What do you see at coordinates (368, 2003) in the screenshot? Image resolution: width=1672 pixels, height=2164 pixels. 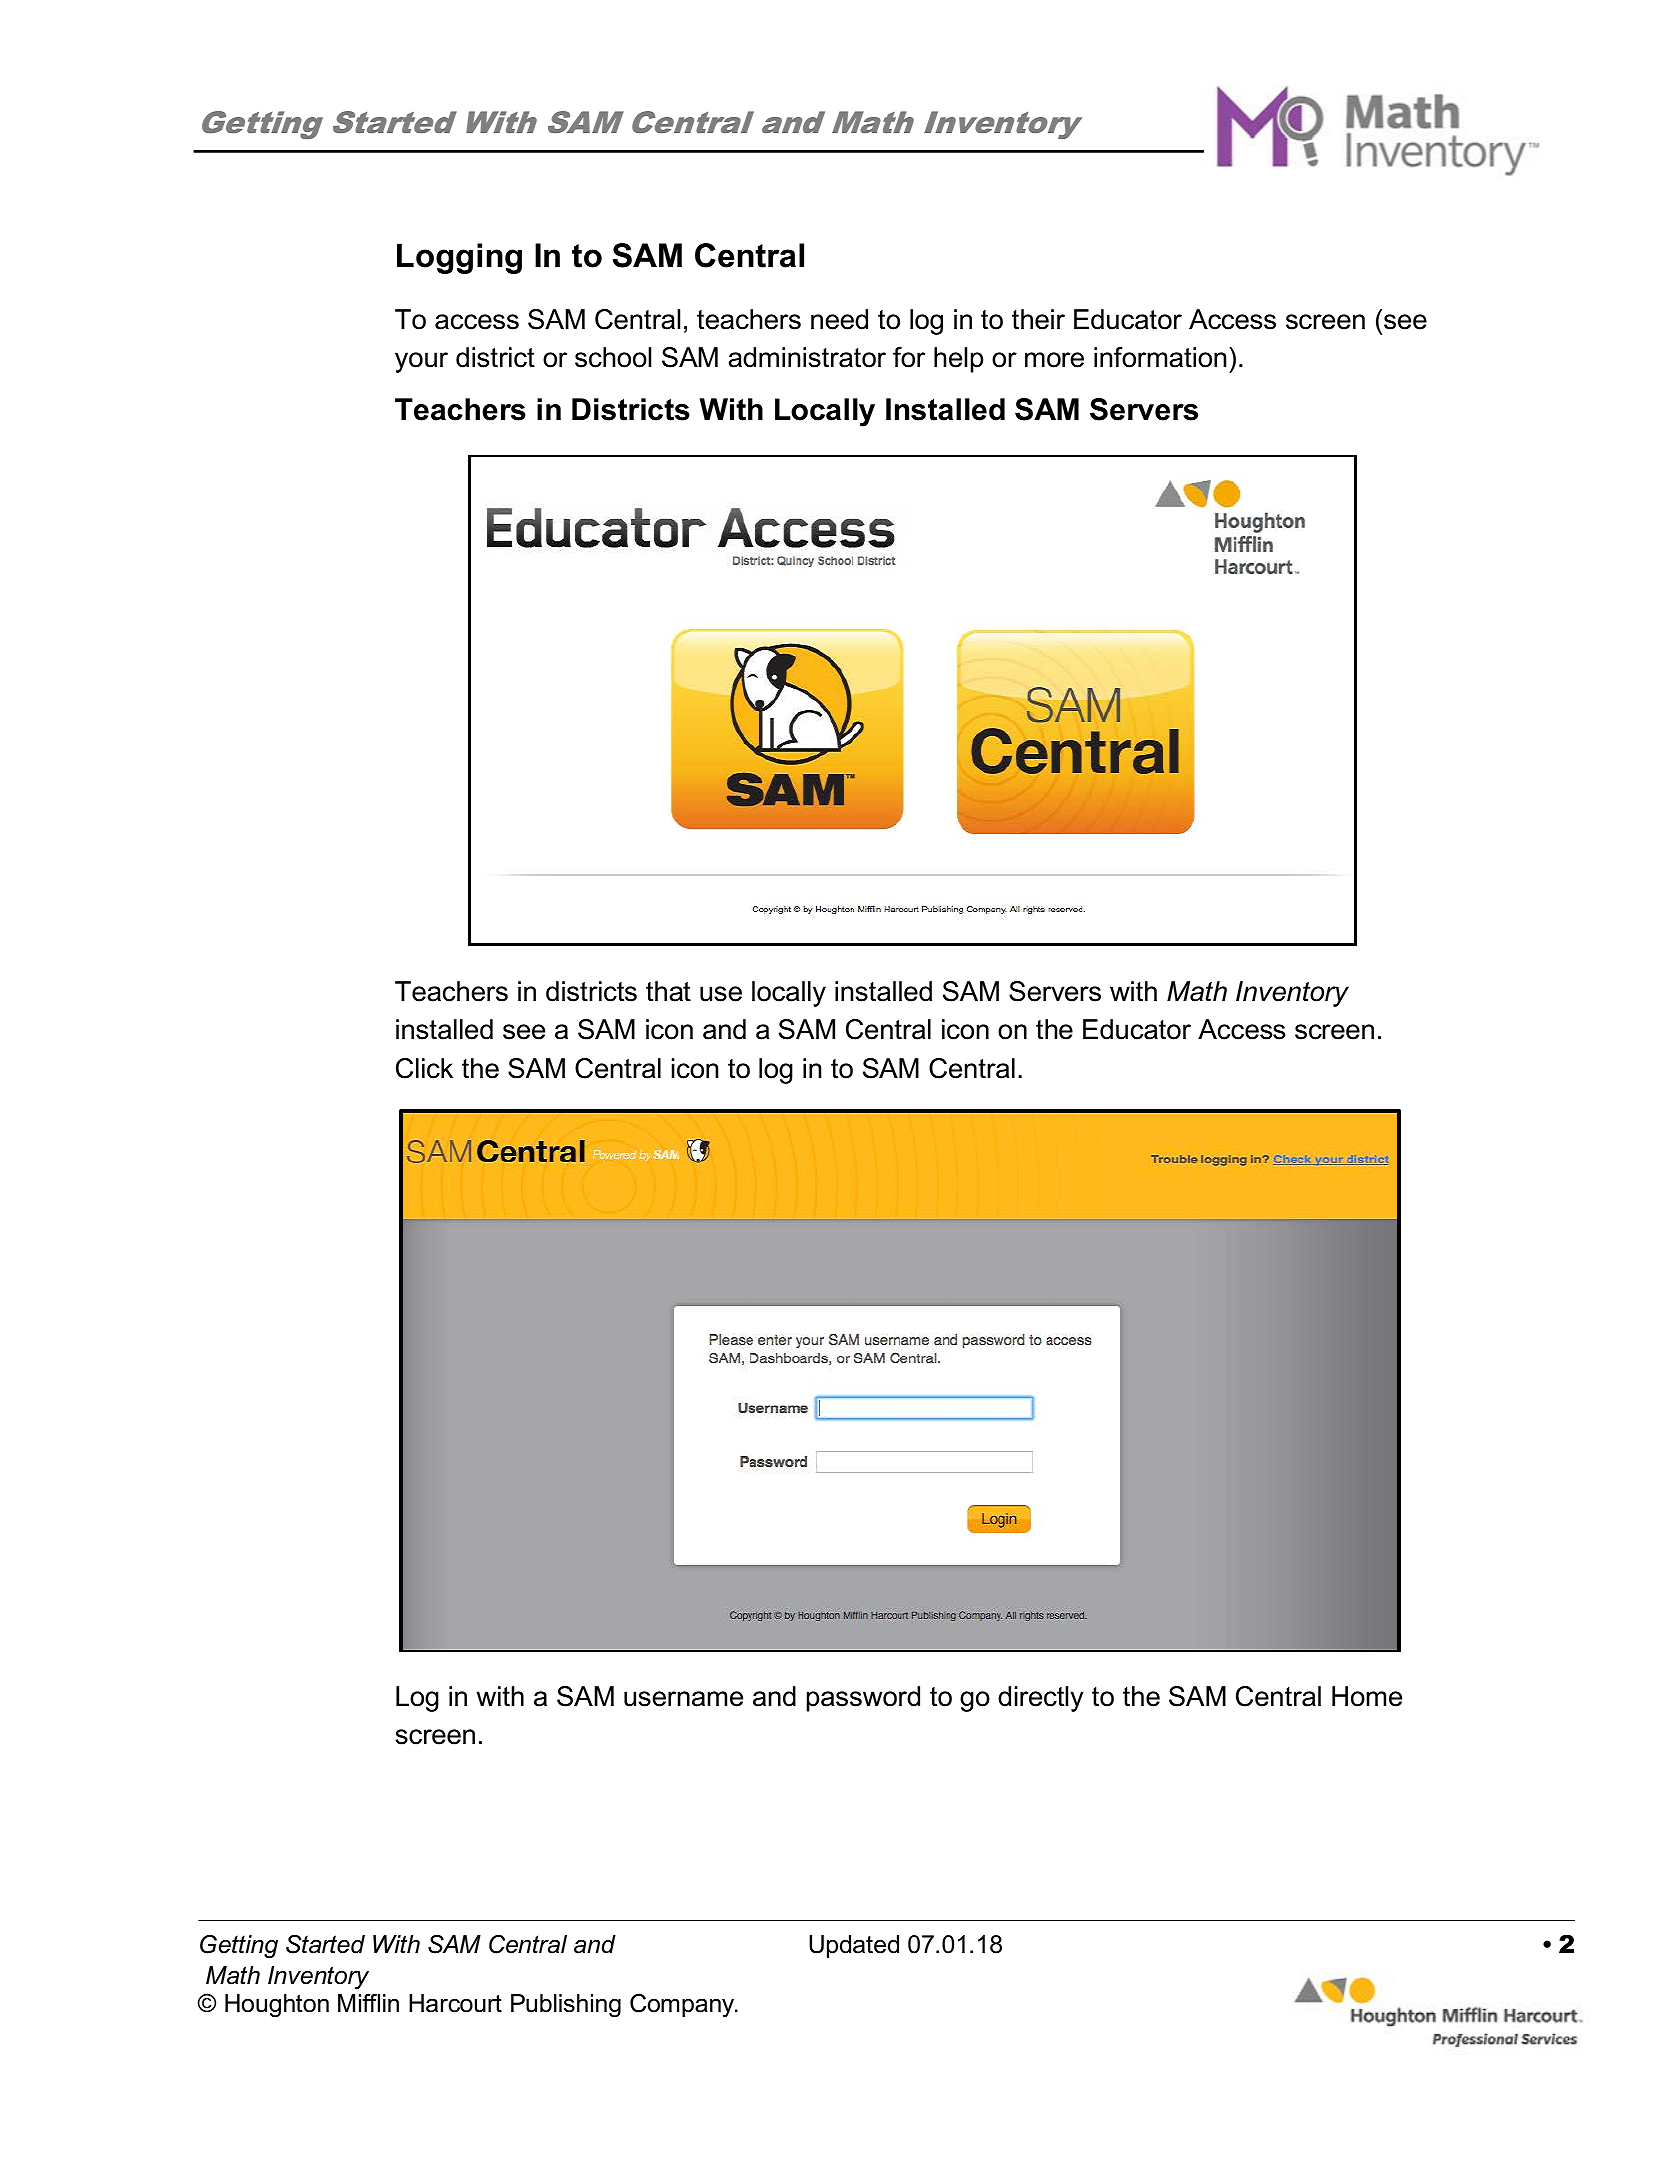 I see `Mifflin` at bounding box center [368, 2003].
